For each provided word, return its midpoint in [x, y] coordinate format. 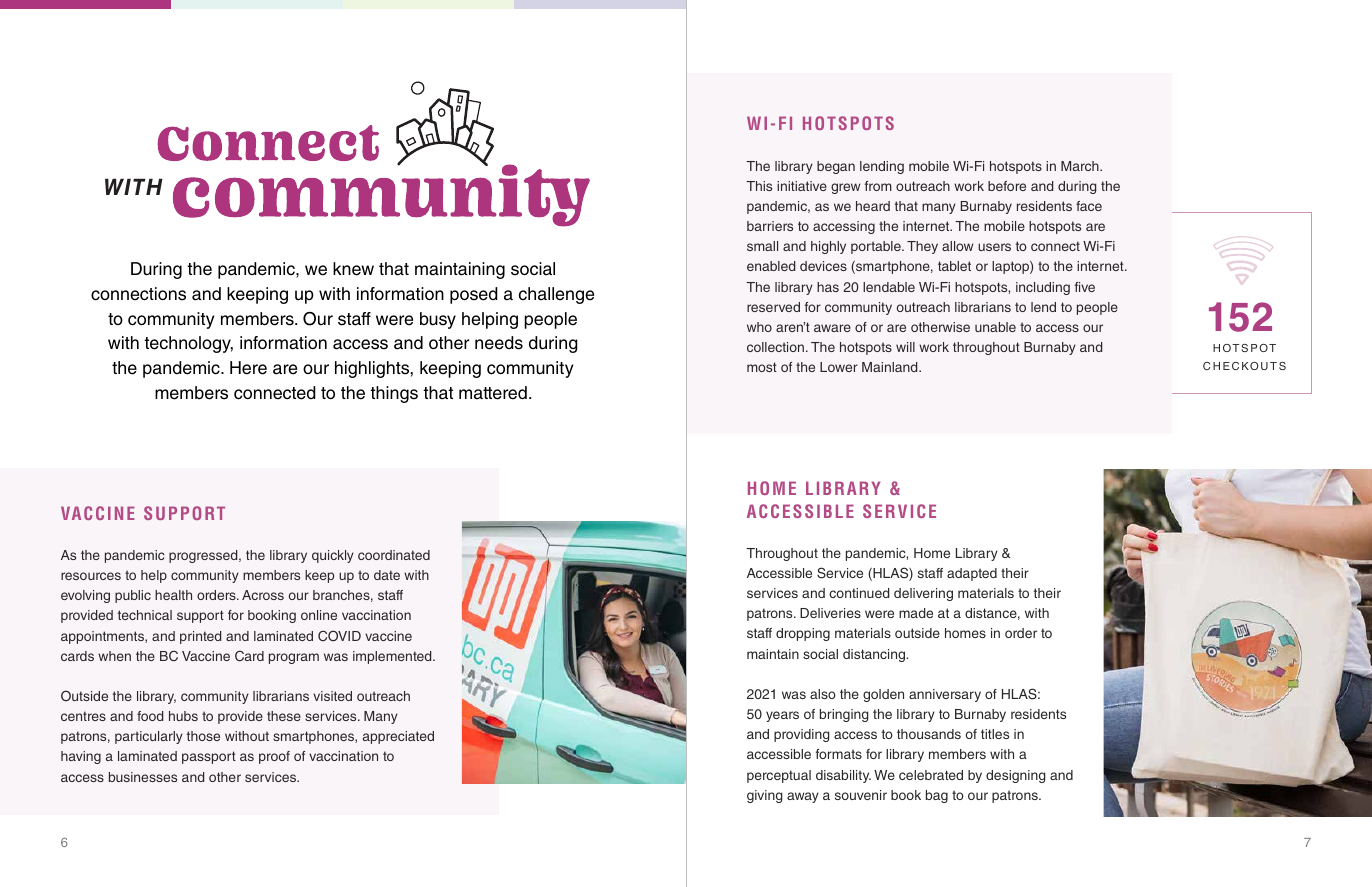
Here [248, 368]
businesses [143, 777]
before [1007, 186]
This [759, 186]
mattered [493, 393]
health [173, 595]
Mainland [891, 367]
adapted [972, 574]
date [387, 575]
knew [353, 269]
